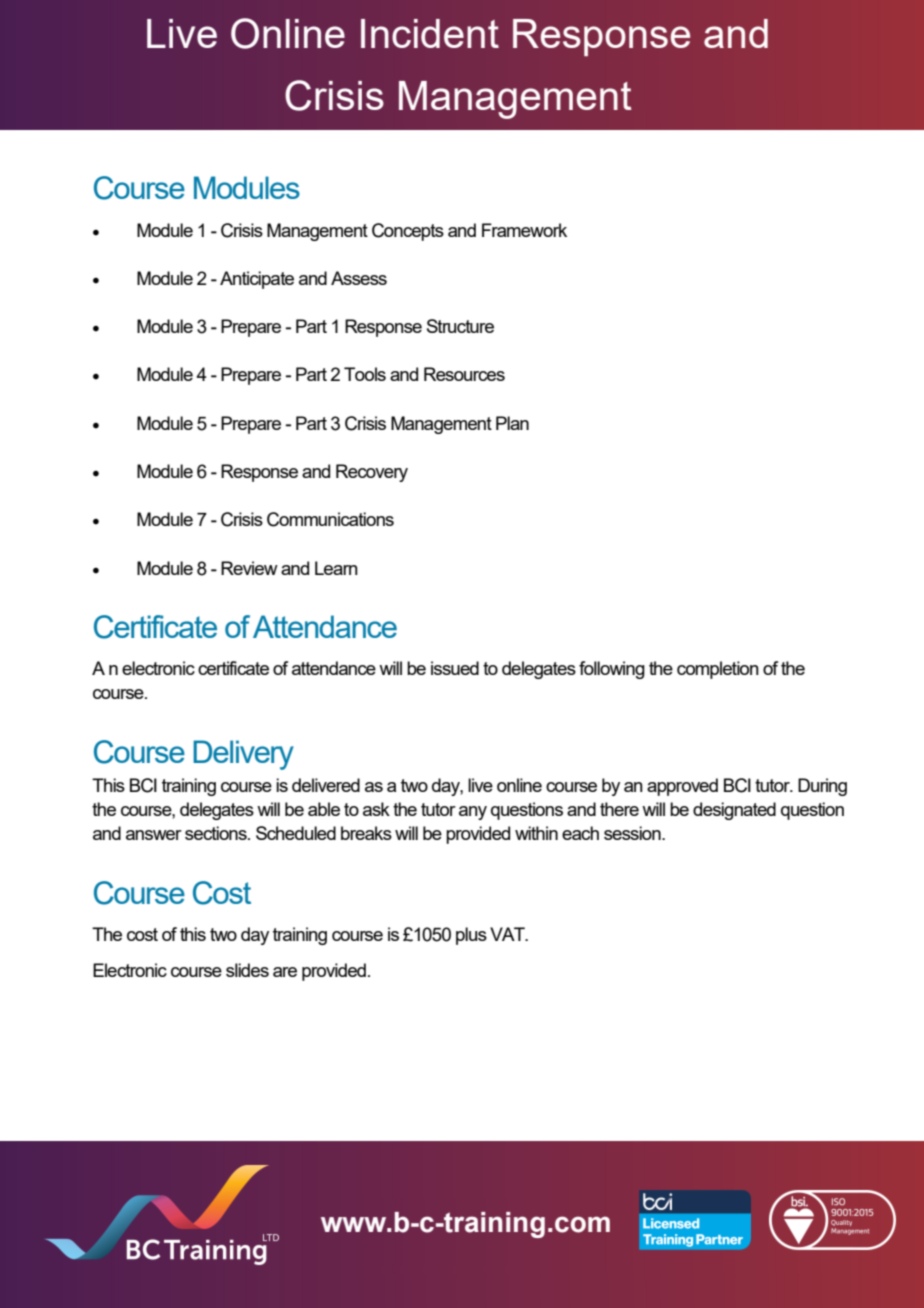  Describe the element at coordinates (249, 568) in the document. I see `Review` at that location.
